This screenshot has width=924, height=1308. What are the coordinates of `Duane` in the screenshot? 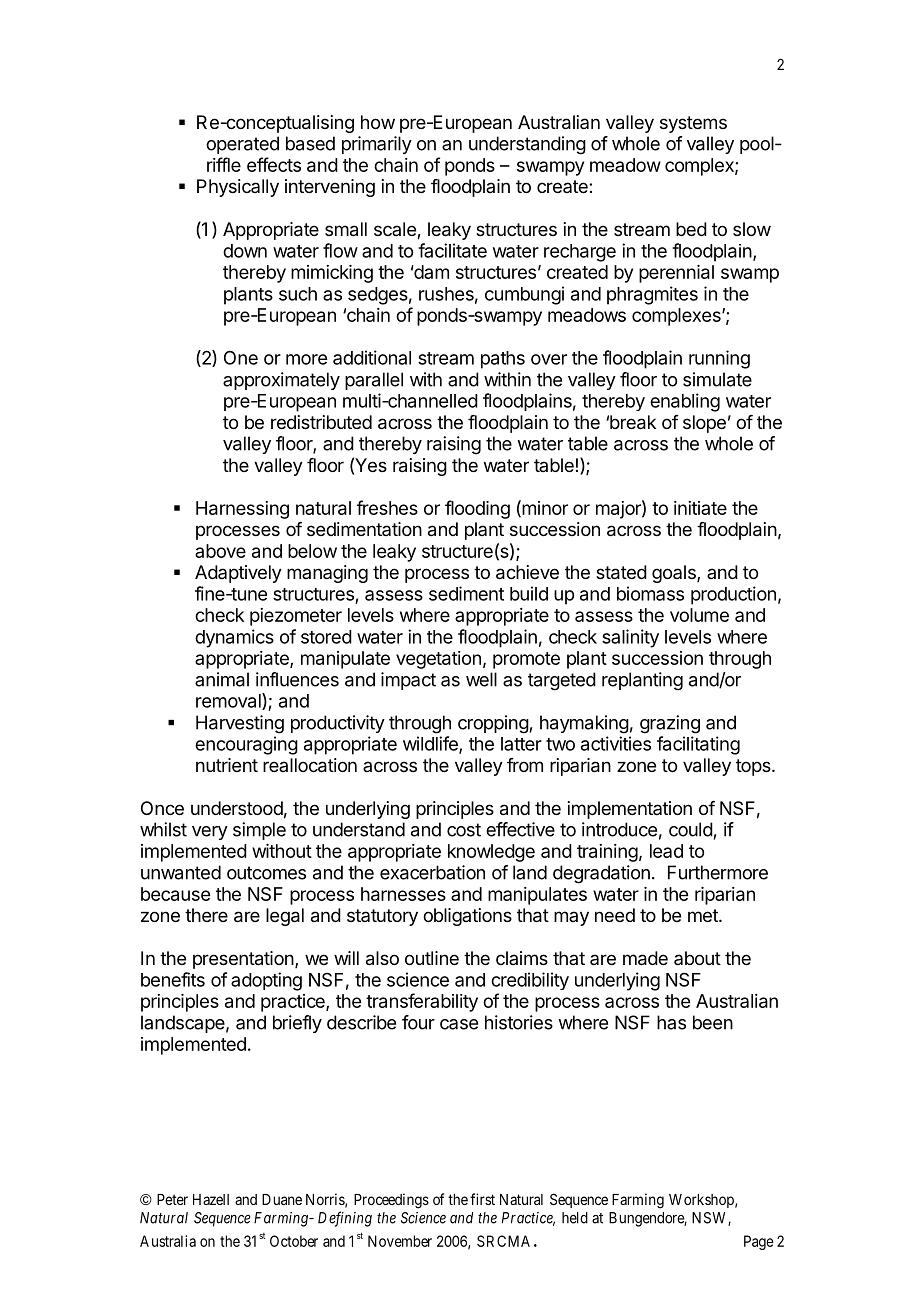 It's located at (282, 1199).
